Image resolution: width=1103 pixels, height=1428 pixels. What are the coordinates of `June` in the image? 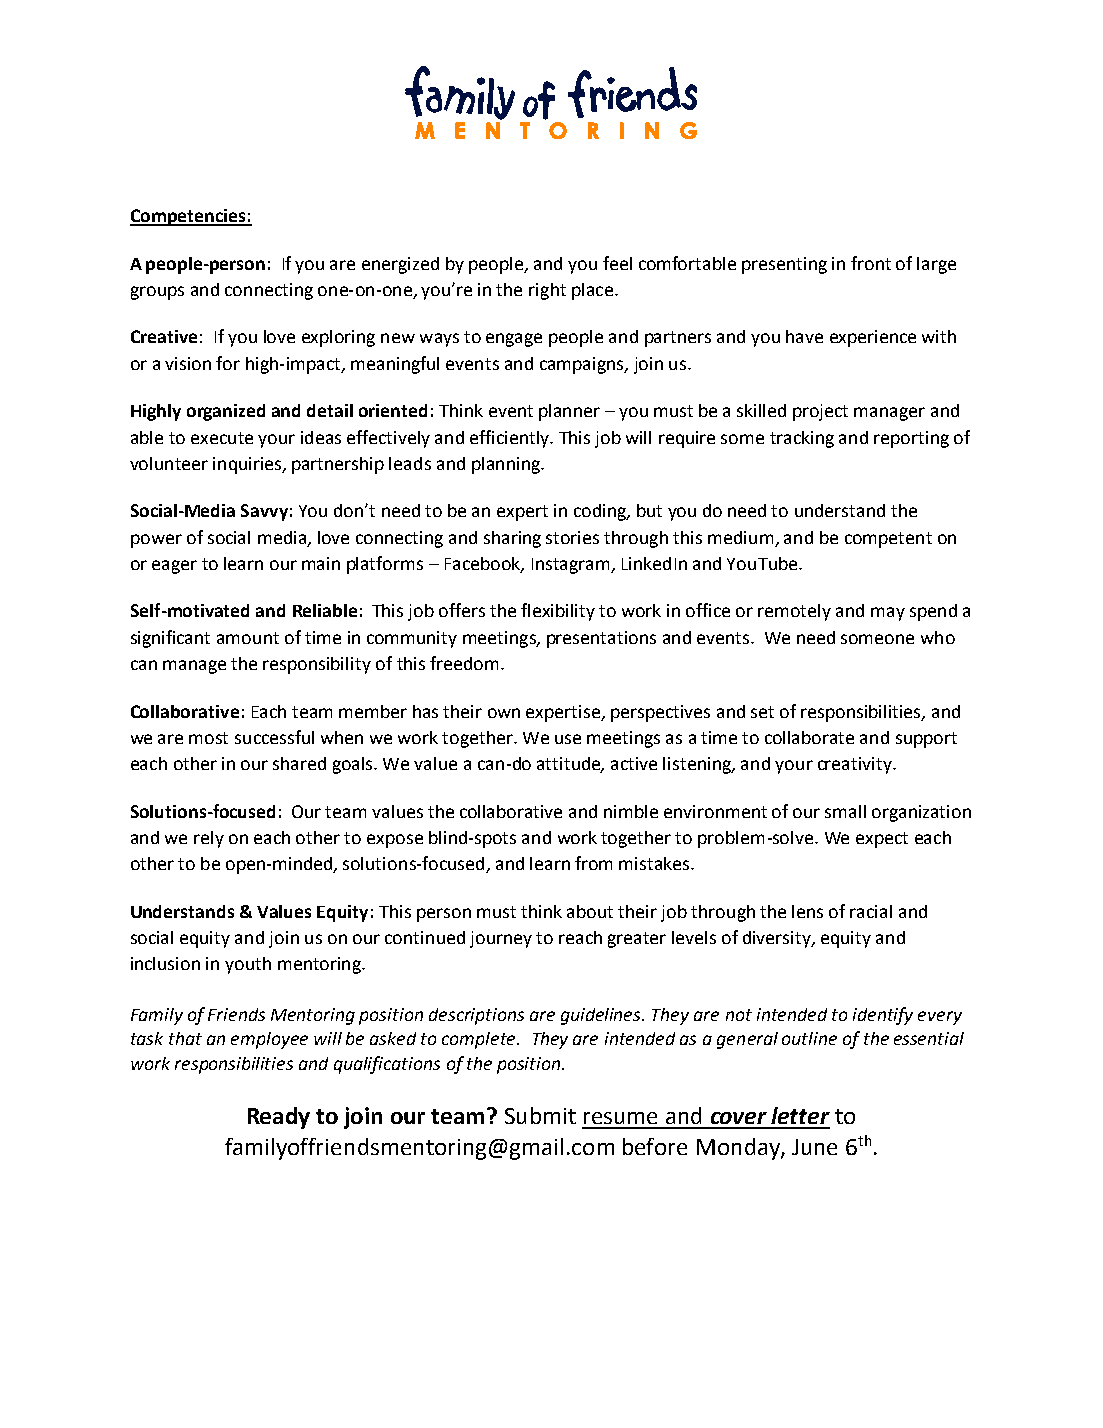 It's located at (814, 1147).
